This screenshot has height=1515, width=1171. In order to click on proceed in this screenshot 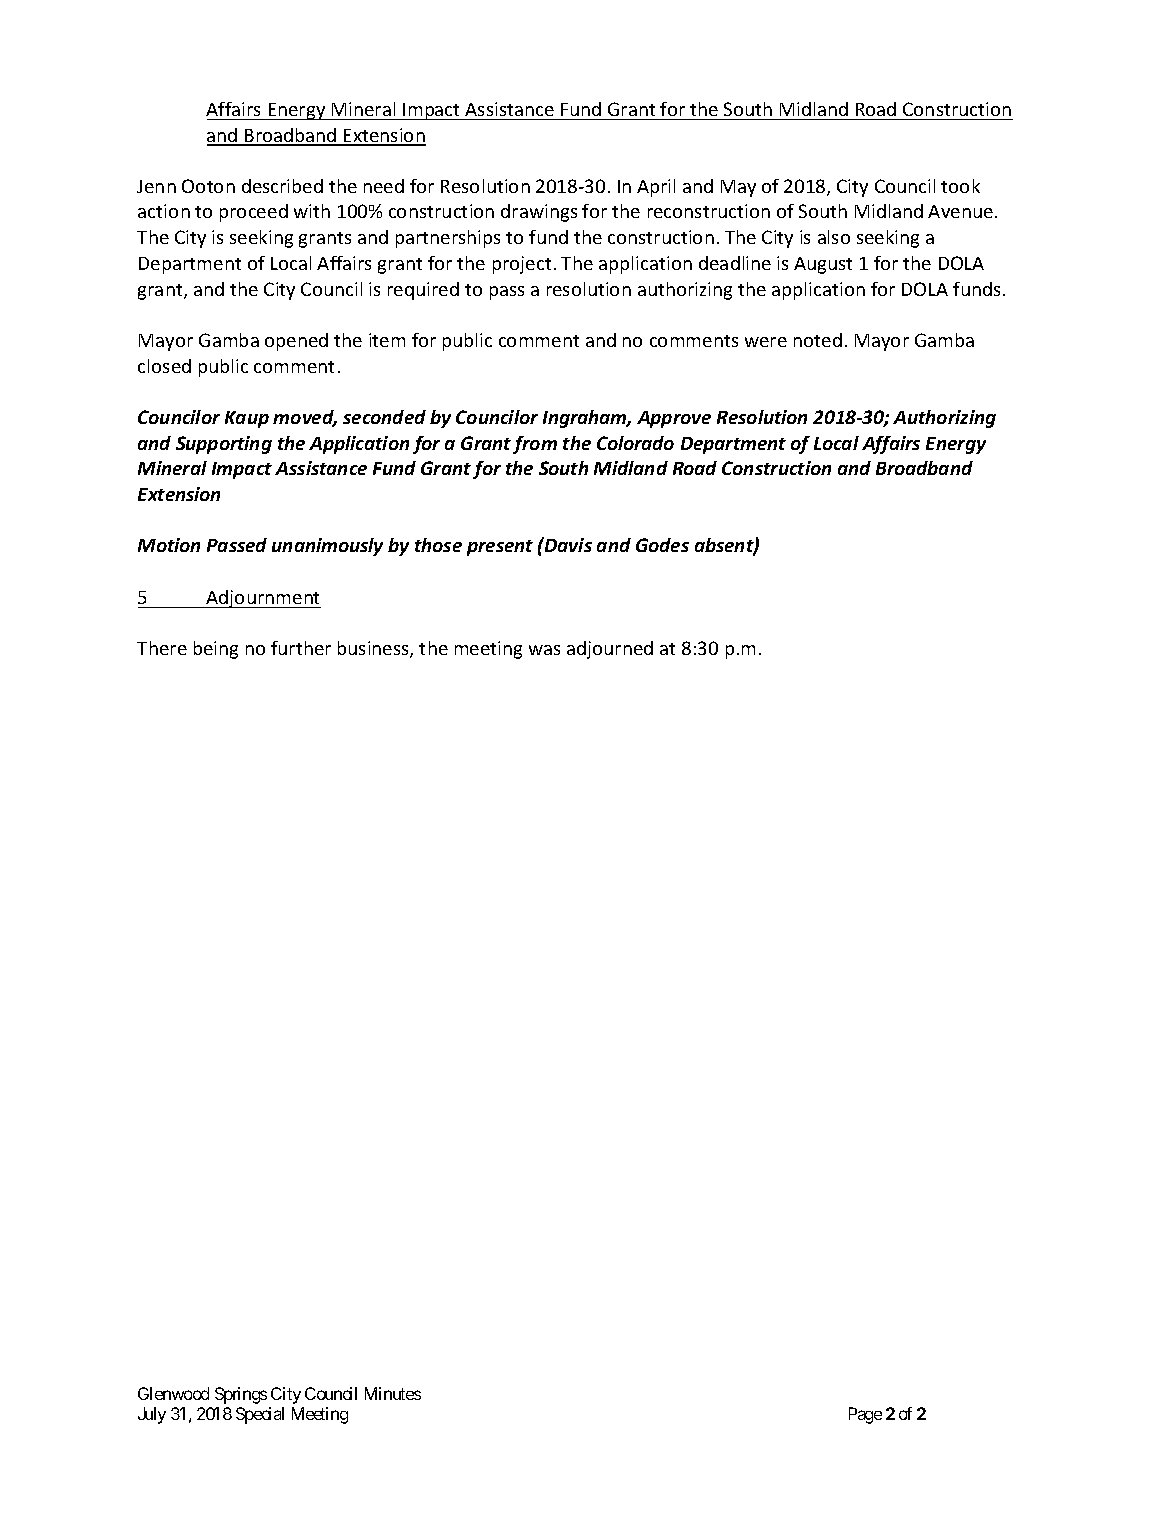, I will do `click(254, 213)`.
